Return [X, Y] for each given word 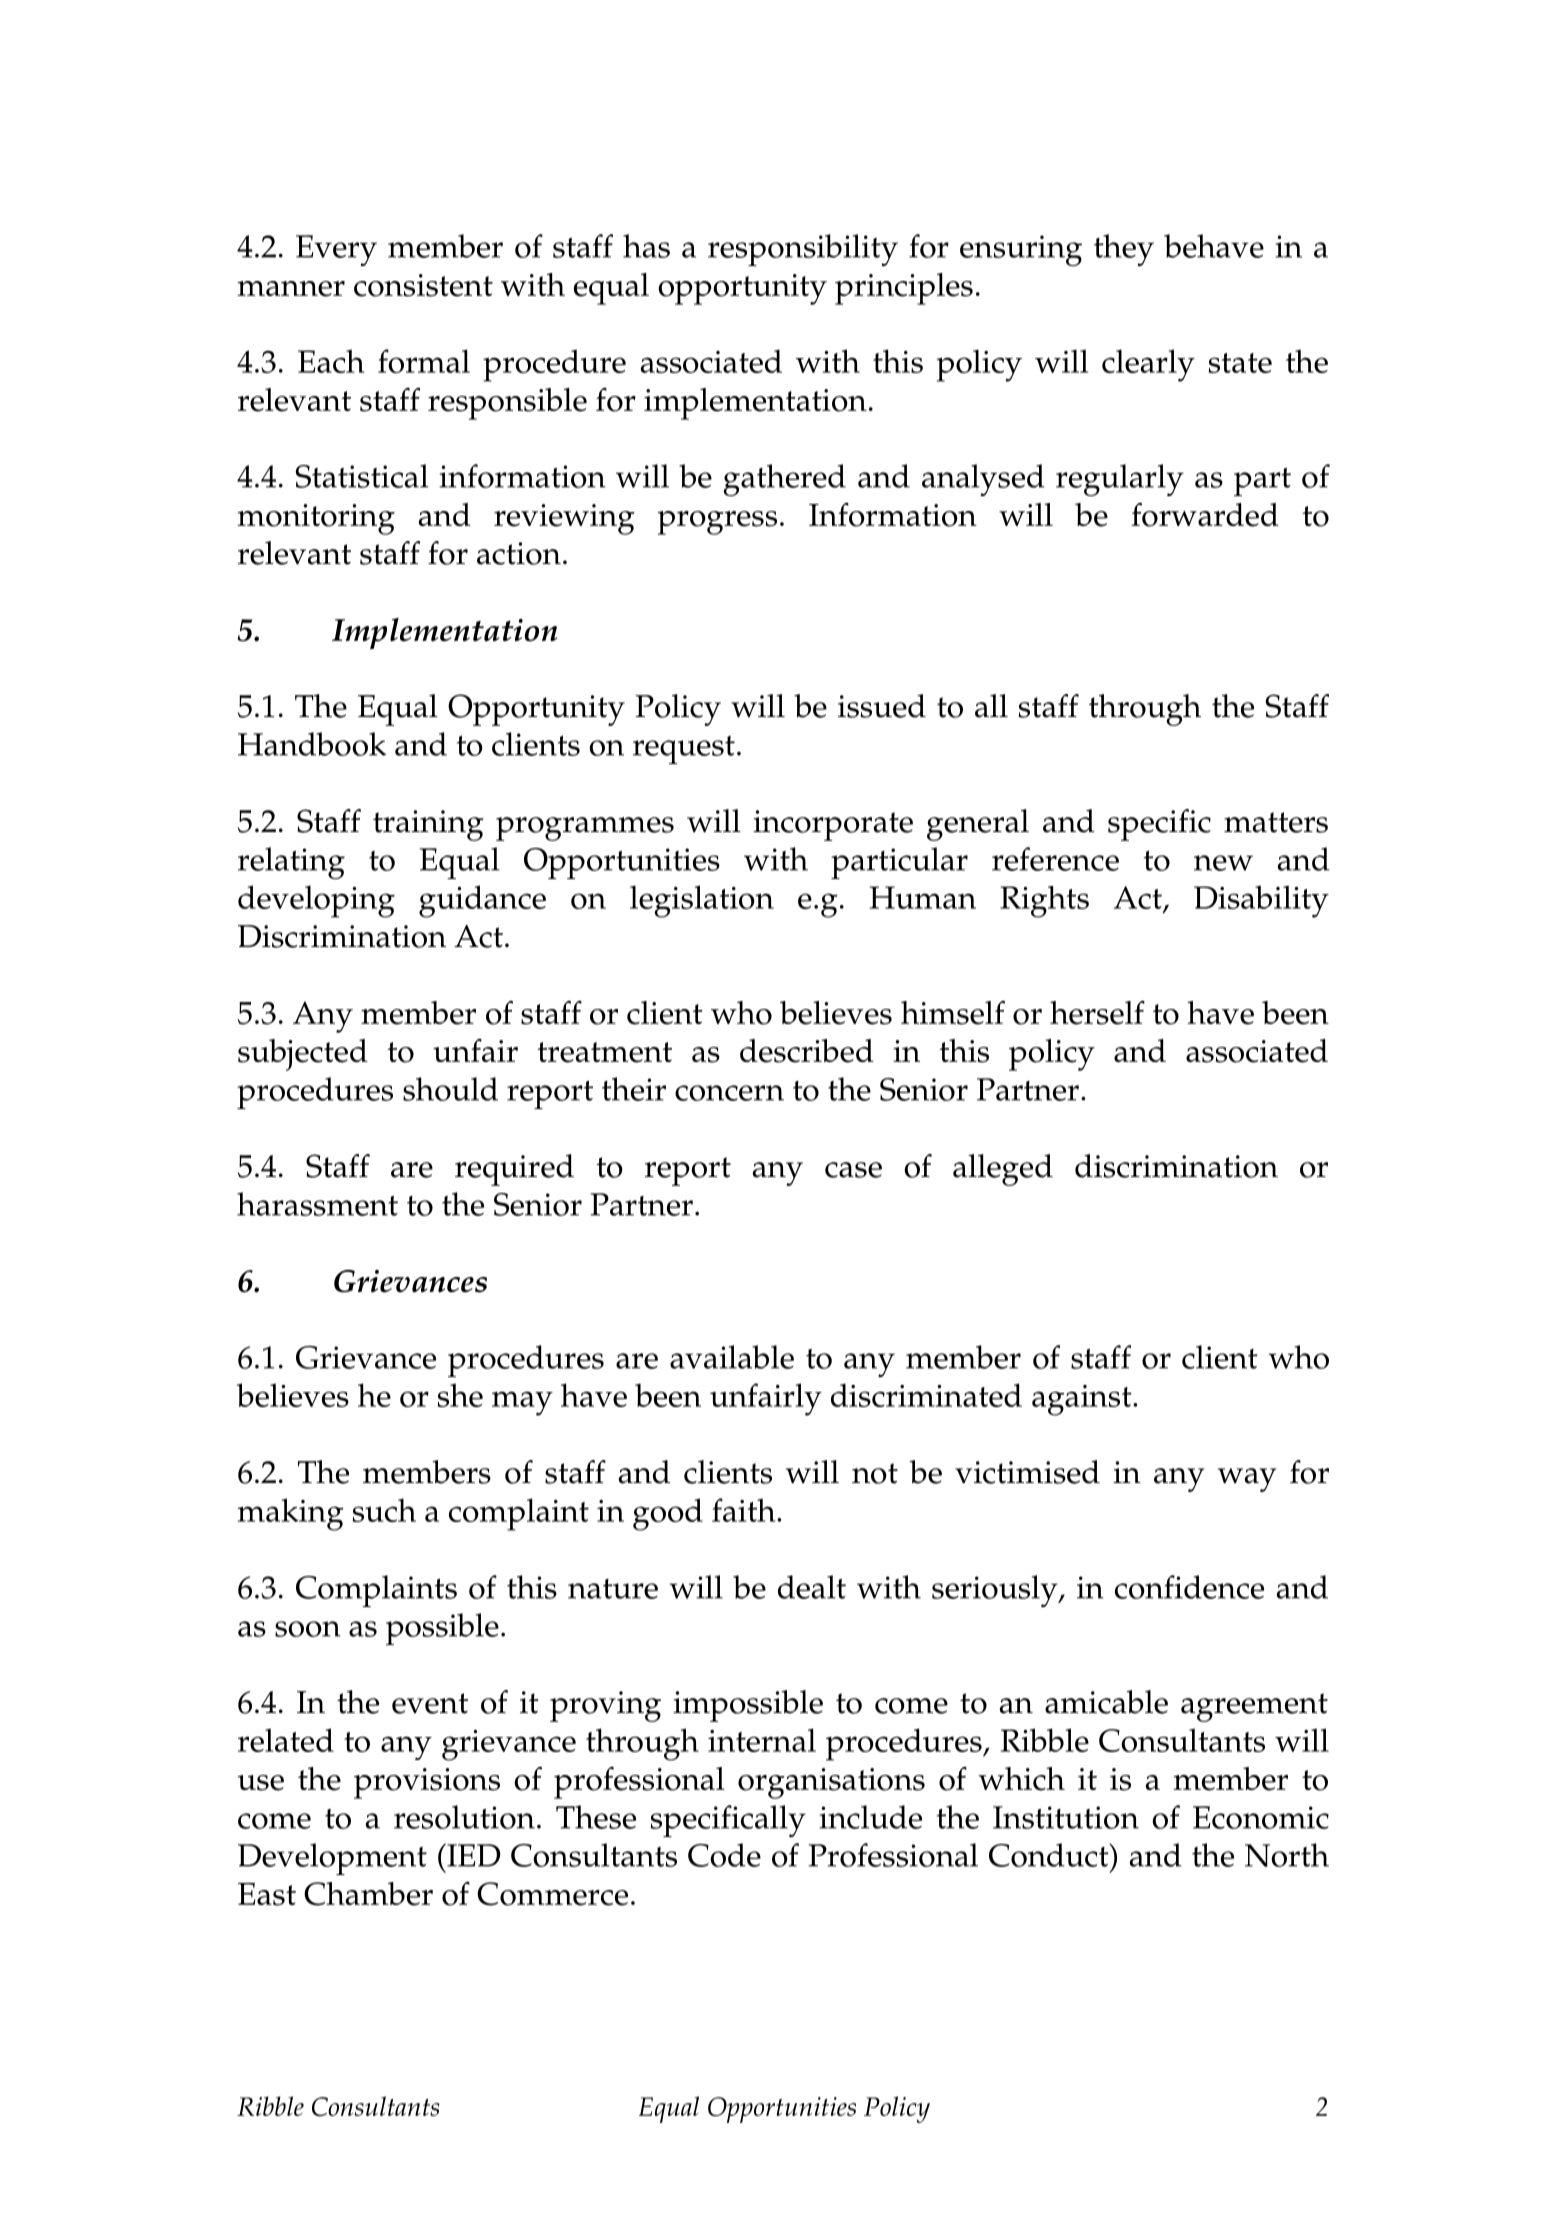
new [1223, 863]
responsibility [803, 250]
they [1124, 250]
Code [724, 1855]
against [1083, 1400]
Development [332, 1859]
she [460, 1395]
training [428, 825]
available [732, 1357]
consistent [423, 285]
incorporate [833, 825]
